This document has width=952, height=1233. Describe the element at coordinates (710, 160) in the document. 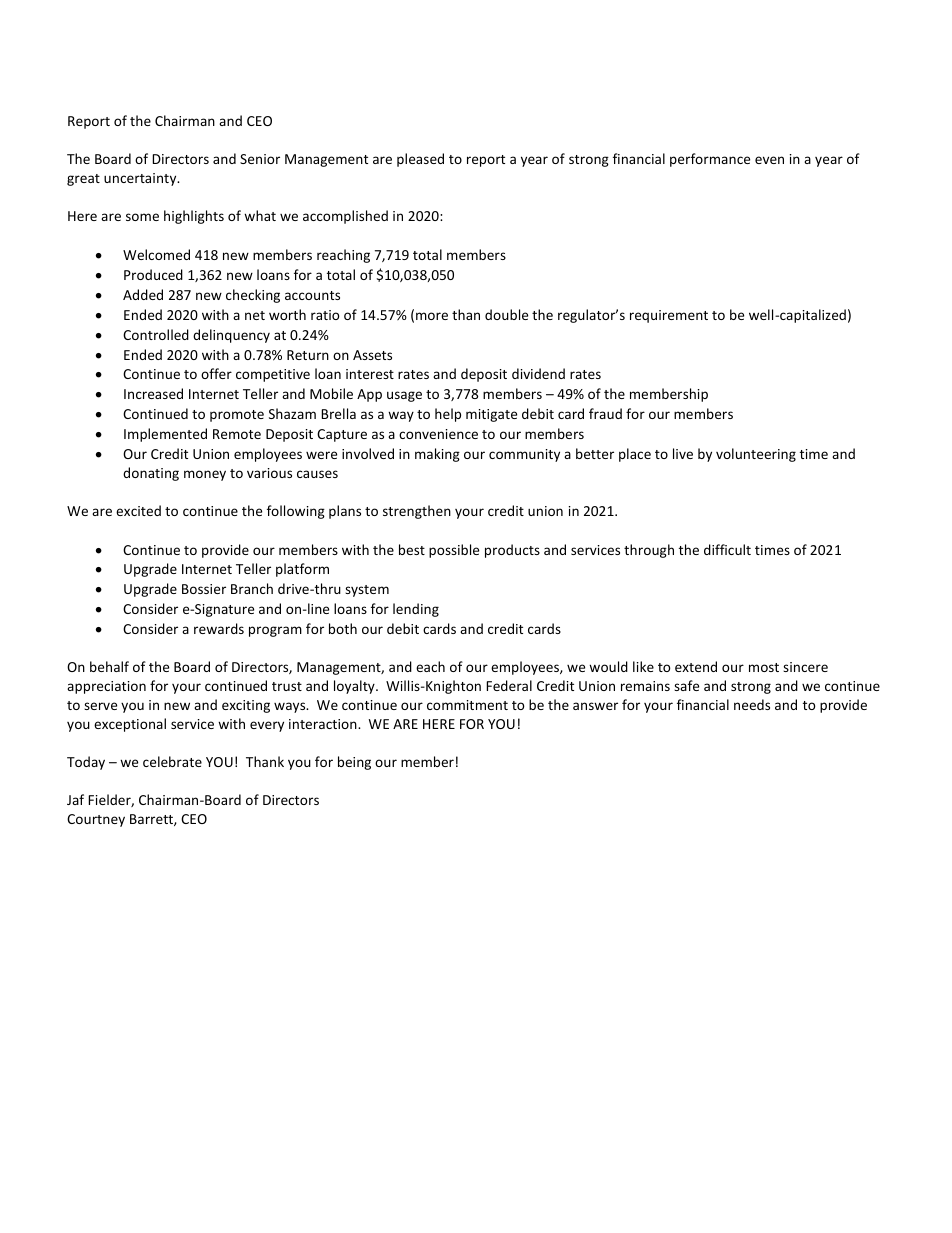

I see `performance` at that location.
